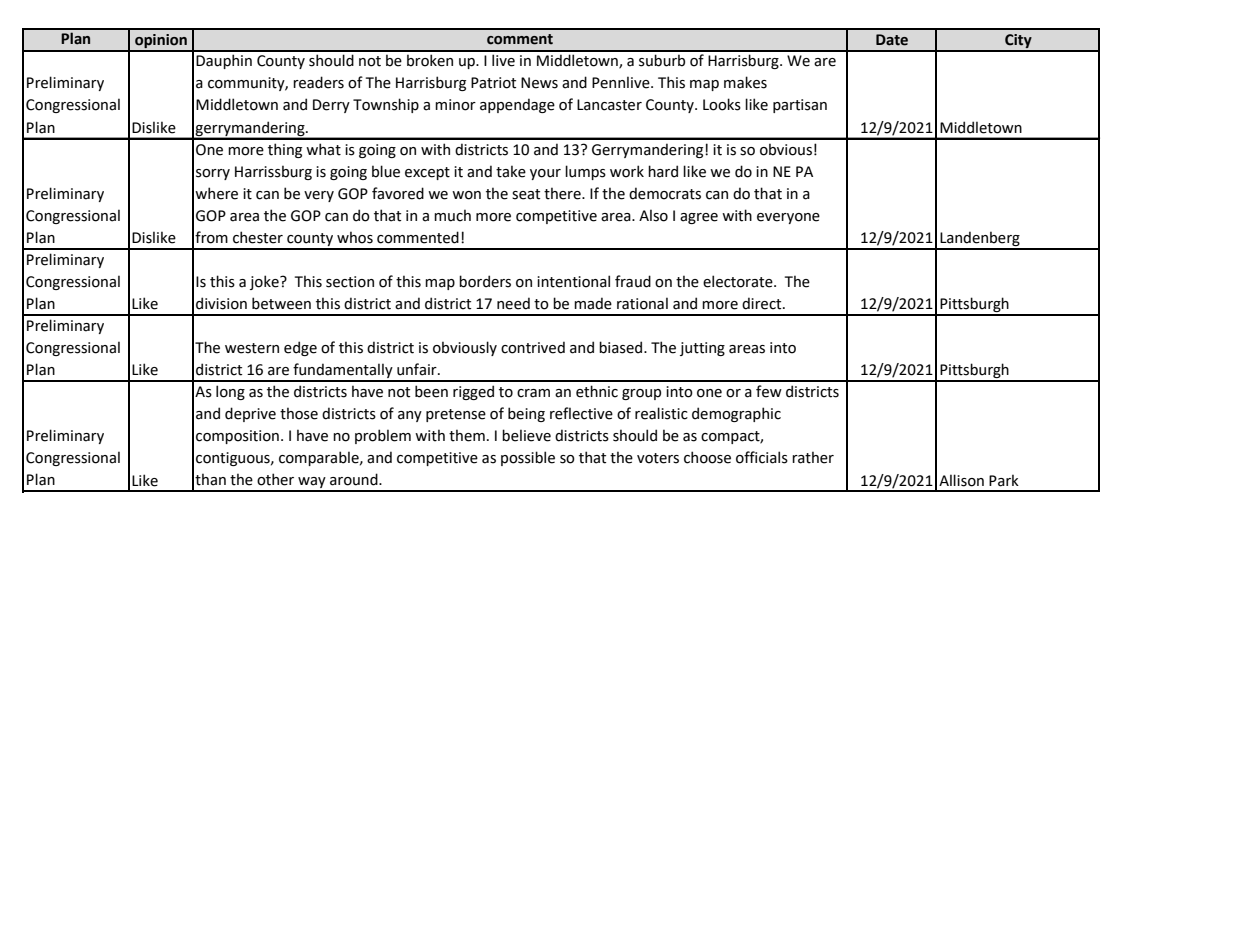  What do you see at coordinates (892, 40) in the page?
I see `Date` at bounding box center [892, 40].
